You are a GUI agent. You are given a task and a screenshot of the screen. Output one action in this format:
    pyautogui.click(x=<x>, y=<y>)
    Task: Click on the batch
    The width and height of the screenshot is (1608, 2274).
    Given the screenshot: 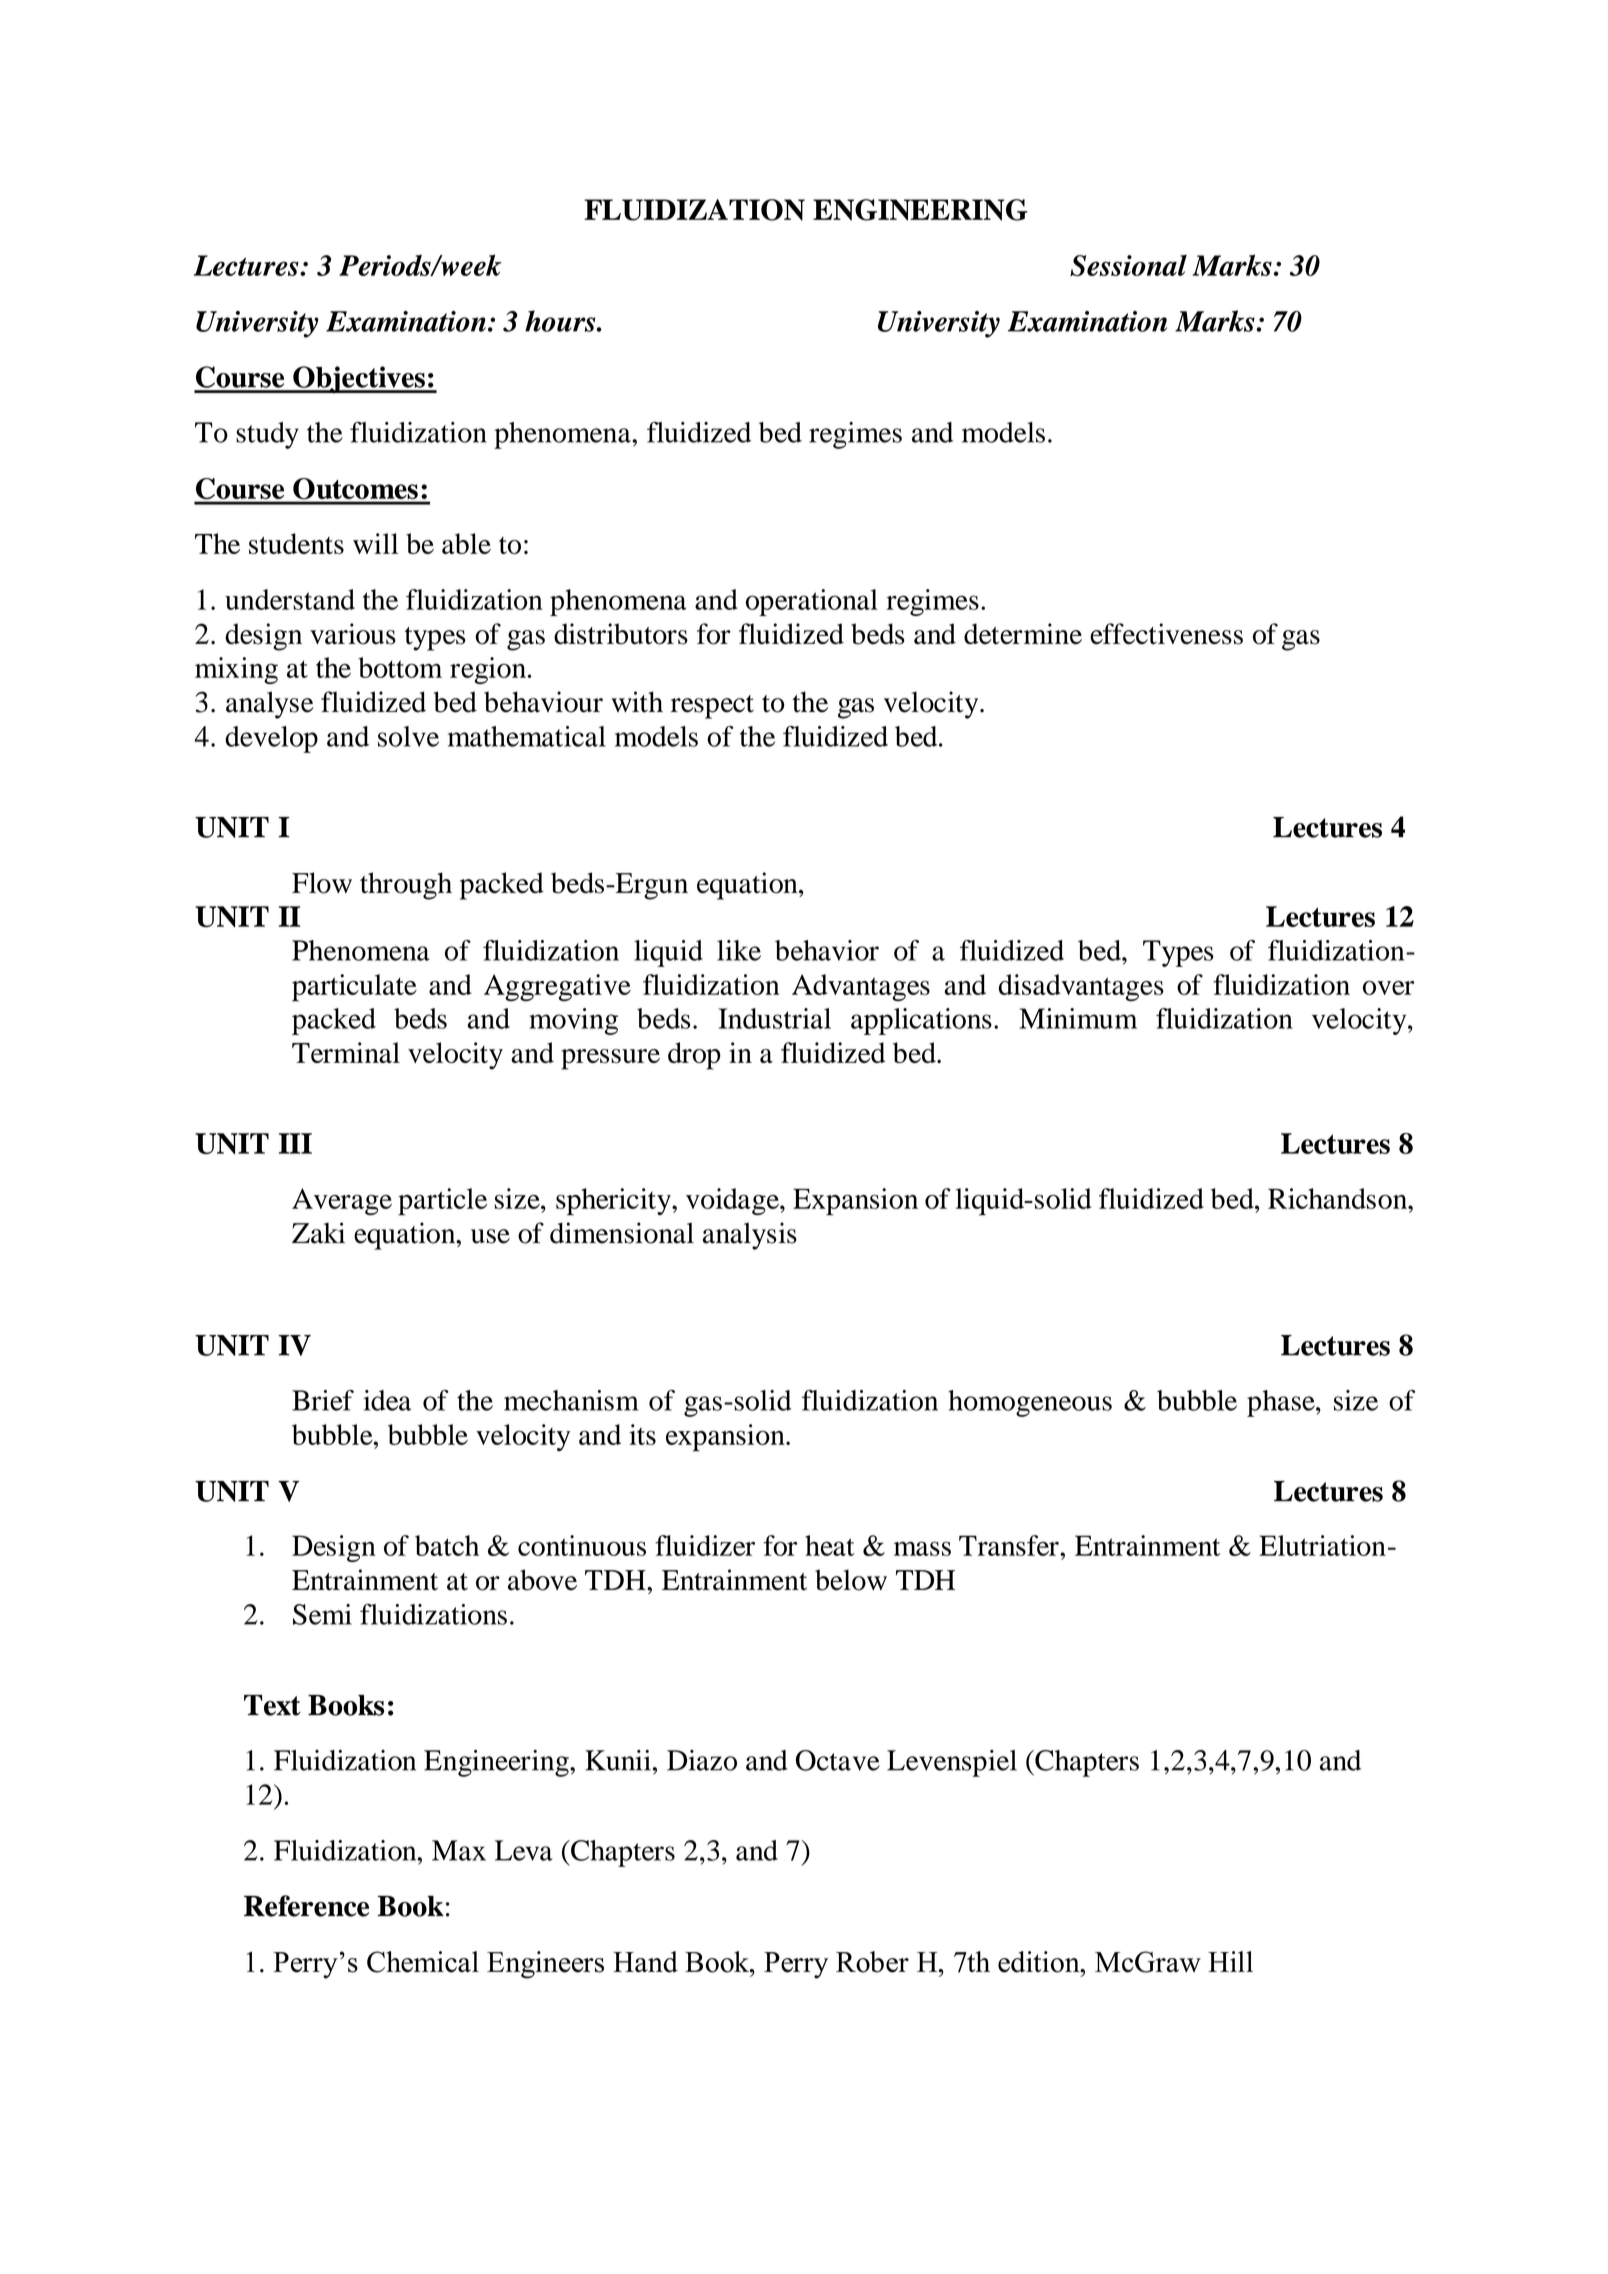 What is the action you would take?
    pyautogui.click(x=447, y=1545)
